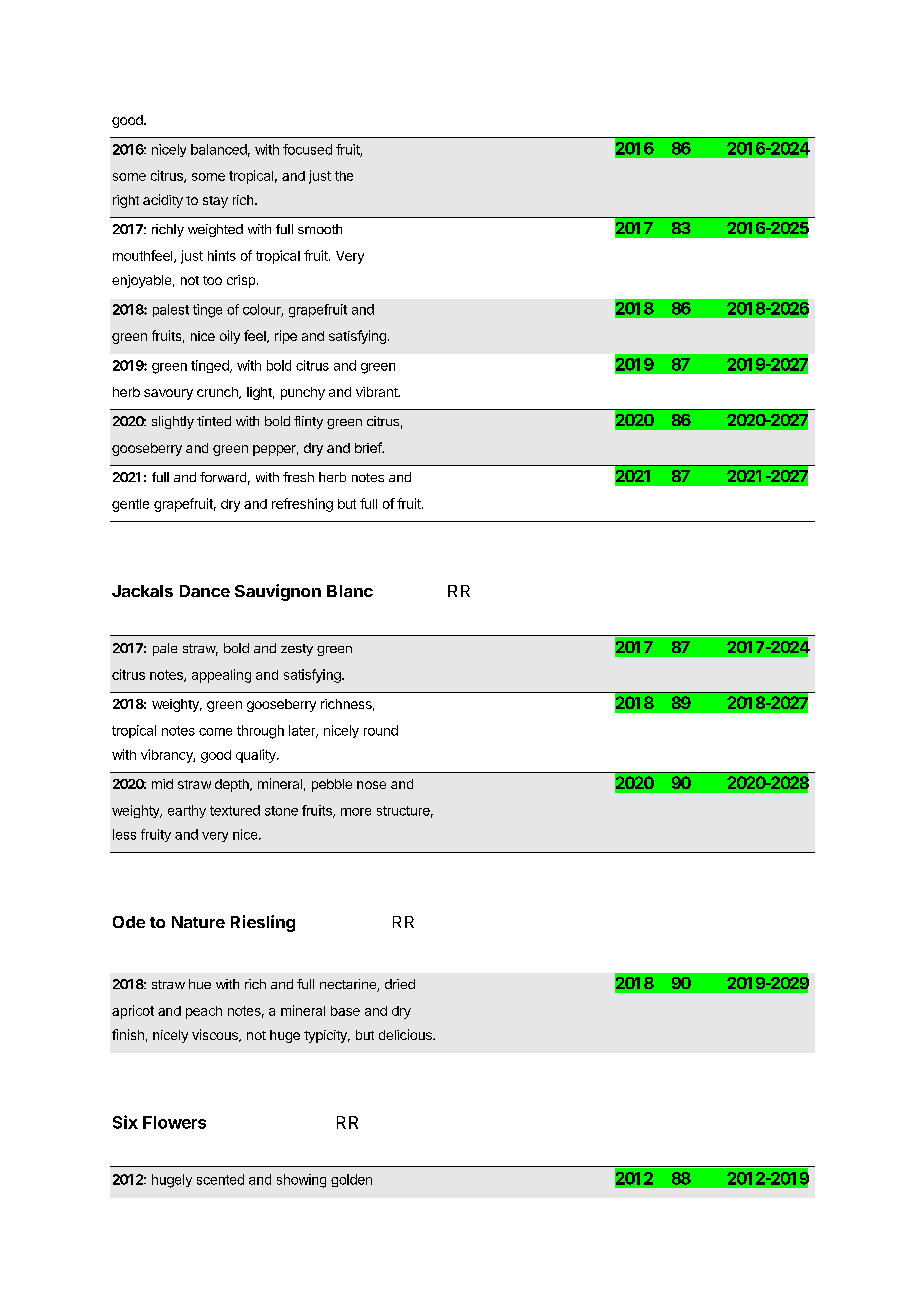  I want to click on acidity, so click(163, 201).
